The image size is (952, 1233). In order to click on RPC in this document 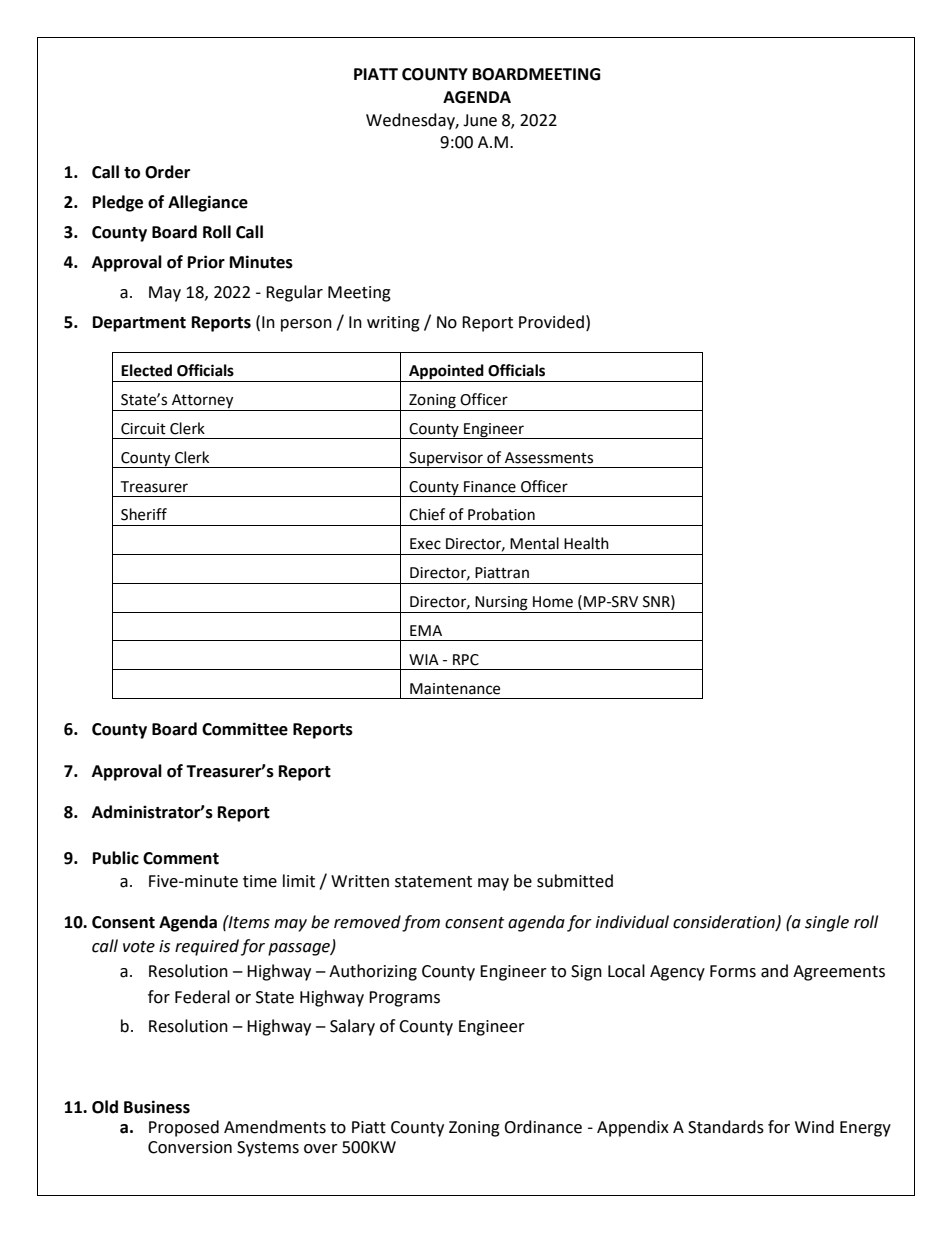, I will do `click(466, 660)`.
